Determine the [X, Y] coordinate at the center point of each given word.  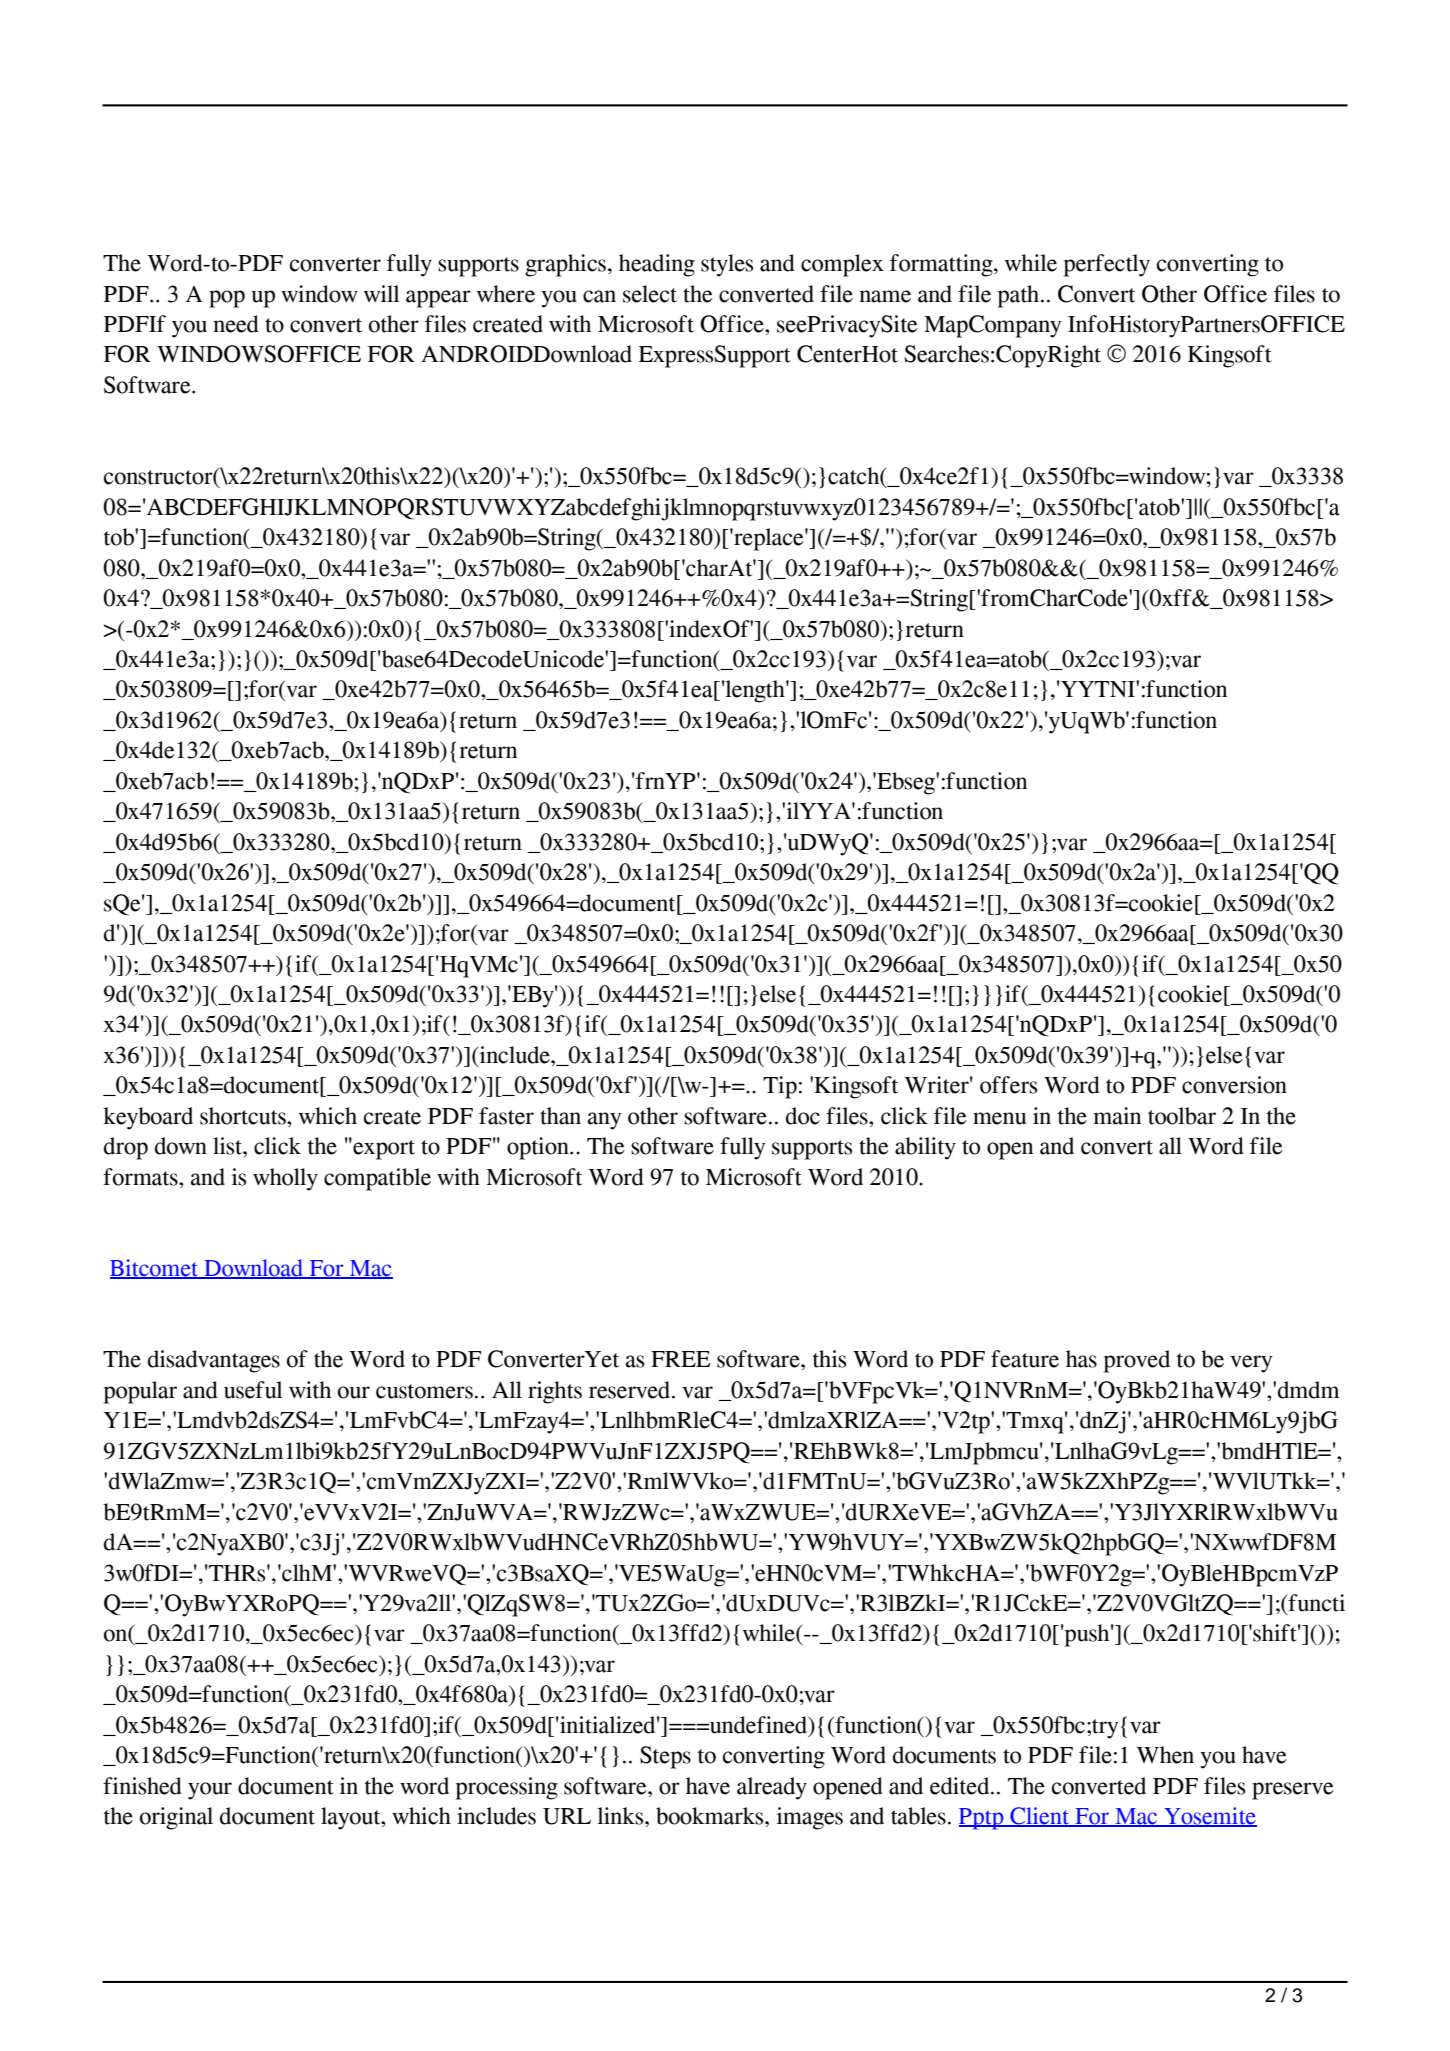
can [599, 296]
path [1020, 296]
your [210, 1791]
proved [1137, 1361]
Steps [665, 1757]
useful [253, 1390]
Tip [780, 1087]
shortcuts [244, 1116]
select [650, 294]
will [381, 293]
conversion [1234, 1085]
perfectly [1107, 265]
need [236, 324]
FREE [681, 1359]
